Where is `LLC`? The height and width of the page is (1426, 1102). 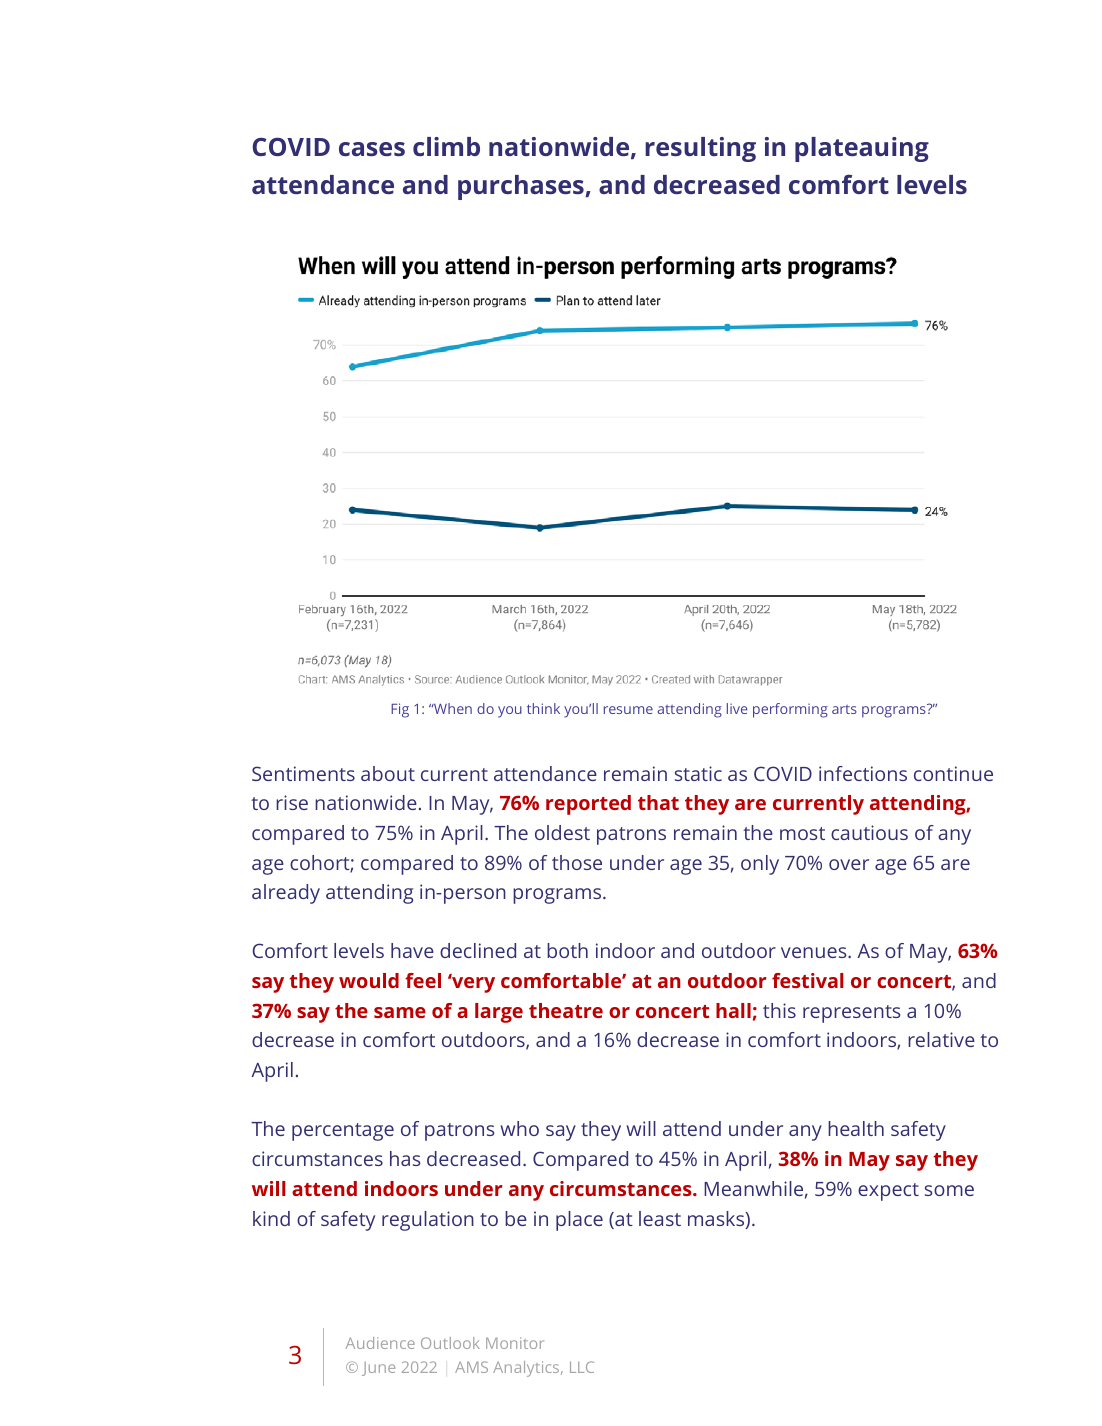 LLC is located at coordinates (582, 1367).
